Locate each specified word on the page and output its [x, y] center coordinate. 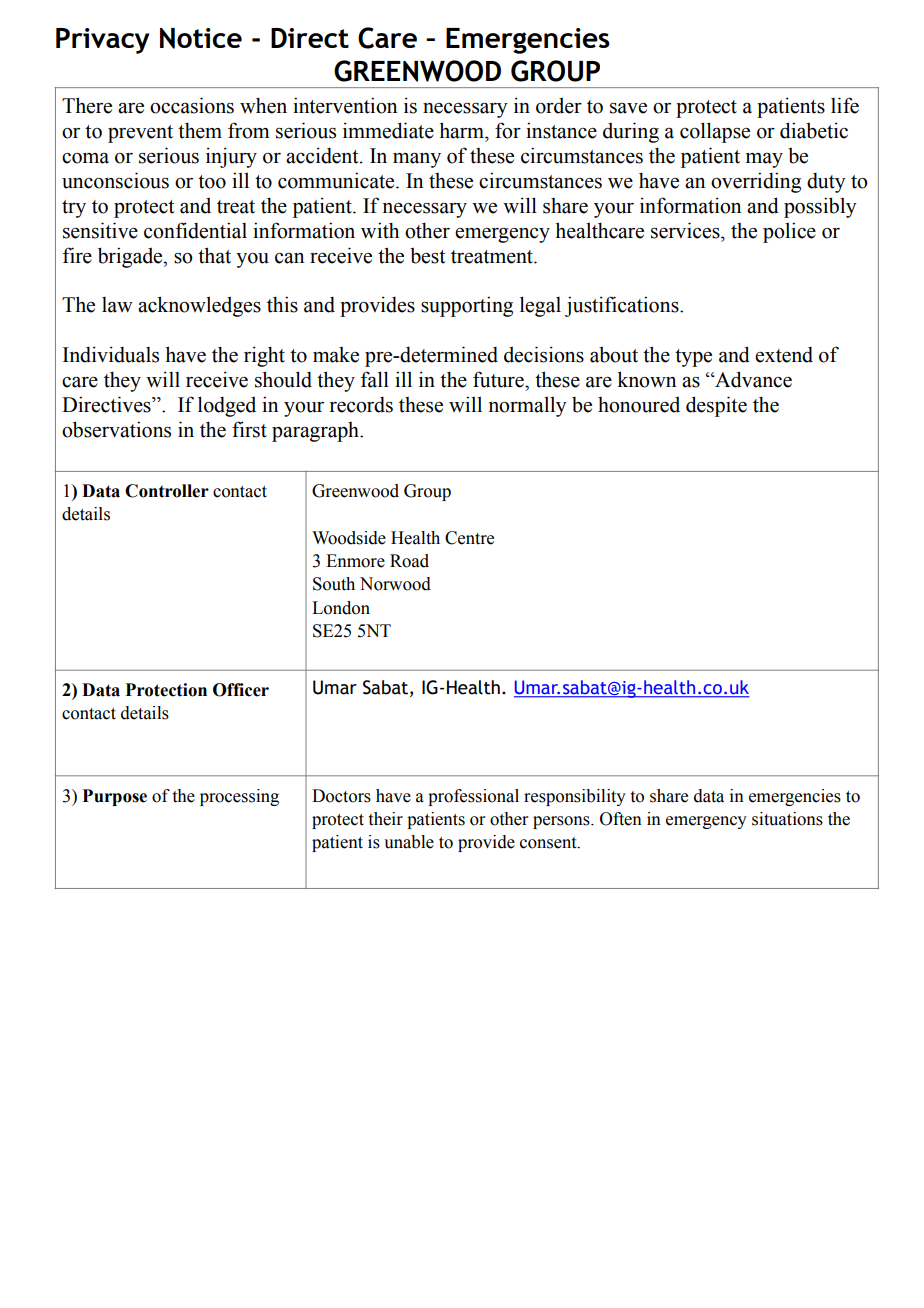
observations [116, 429]
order [559, 105]
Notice [201, 38]
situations [787, 819]
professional [473, 797]
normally [528, 406]
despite [716, 406]
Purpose [114, 797]
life [845, 105]
